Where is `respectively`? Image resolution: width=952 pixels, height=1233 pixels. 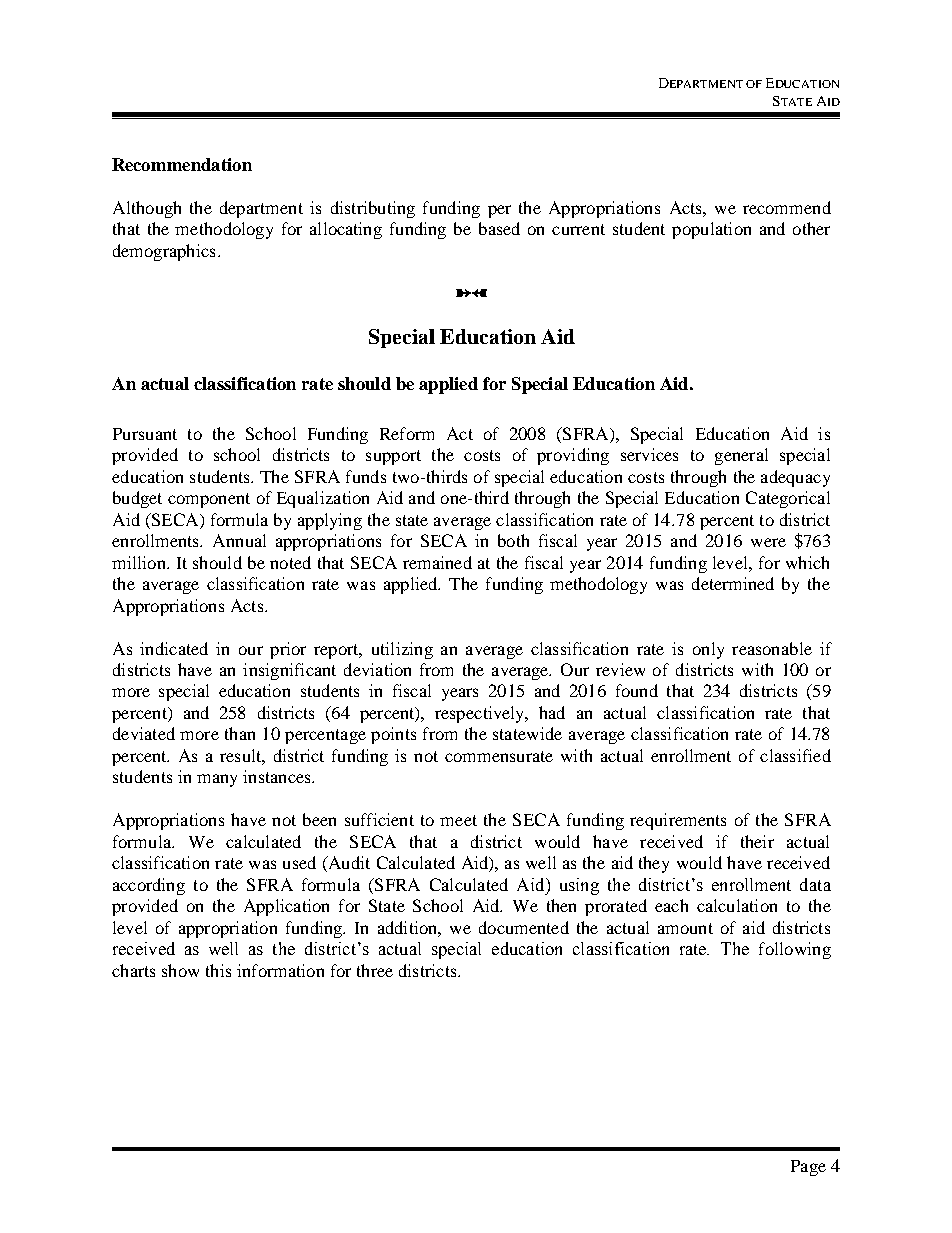
respectively is located at coordinates (481, 714).
